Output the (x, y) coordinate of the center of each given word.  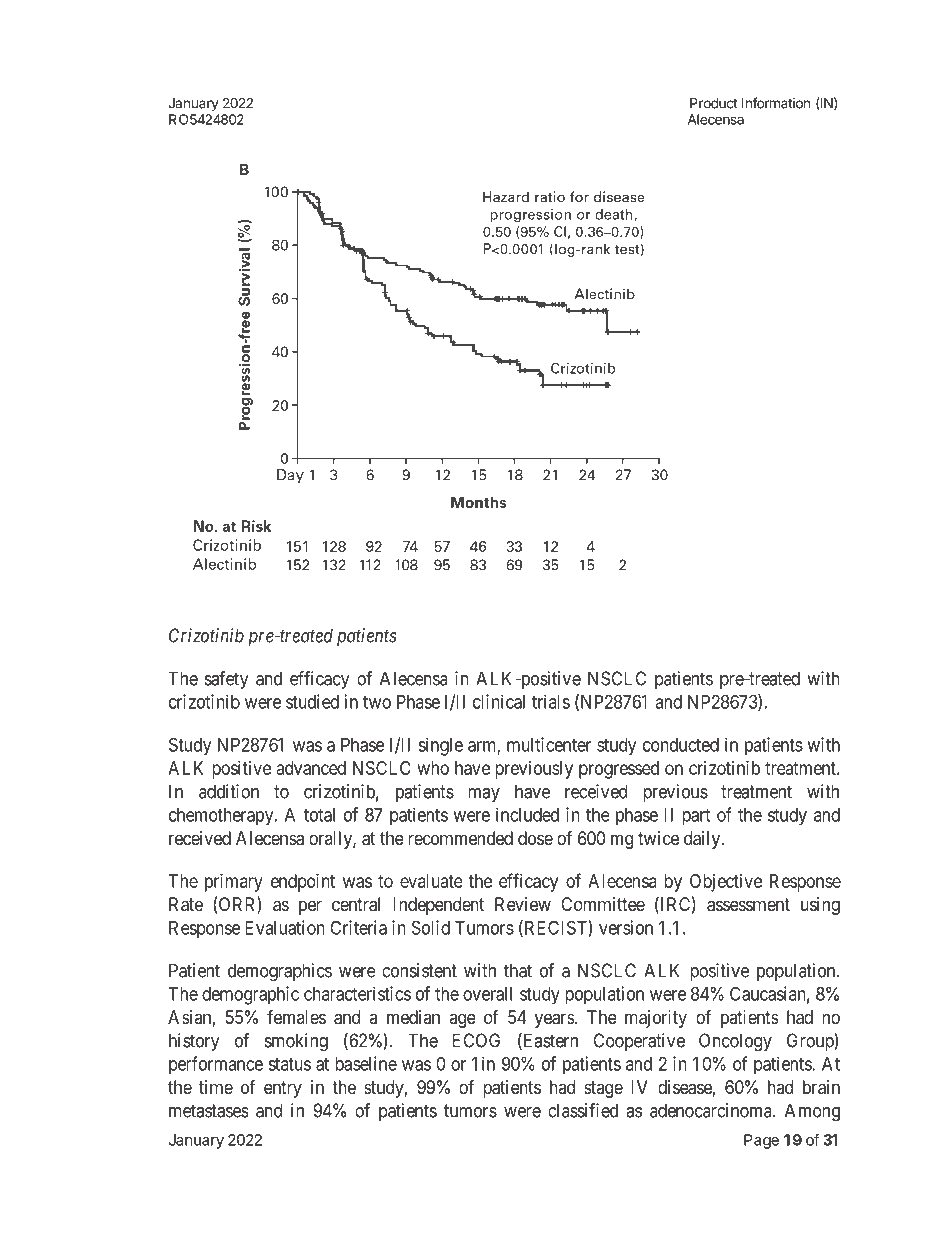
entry (283, 1089)
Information (776, 103)
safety (227, 680)
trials (551, 701)
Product (713, 103)
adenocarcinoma (712, 1110)
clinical (499, 701)
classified (583, 1110)
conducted (681, 745)
